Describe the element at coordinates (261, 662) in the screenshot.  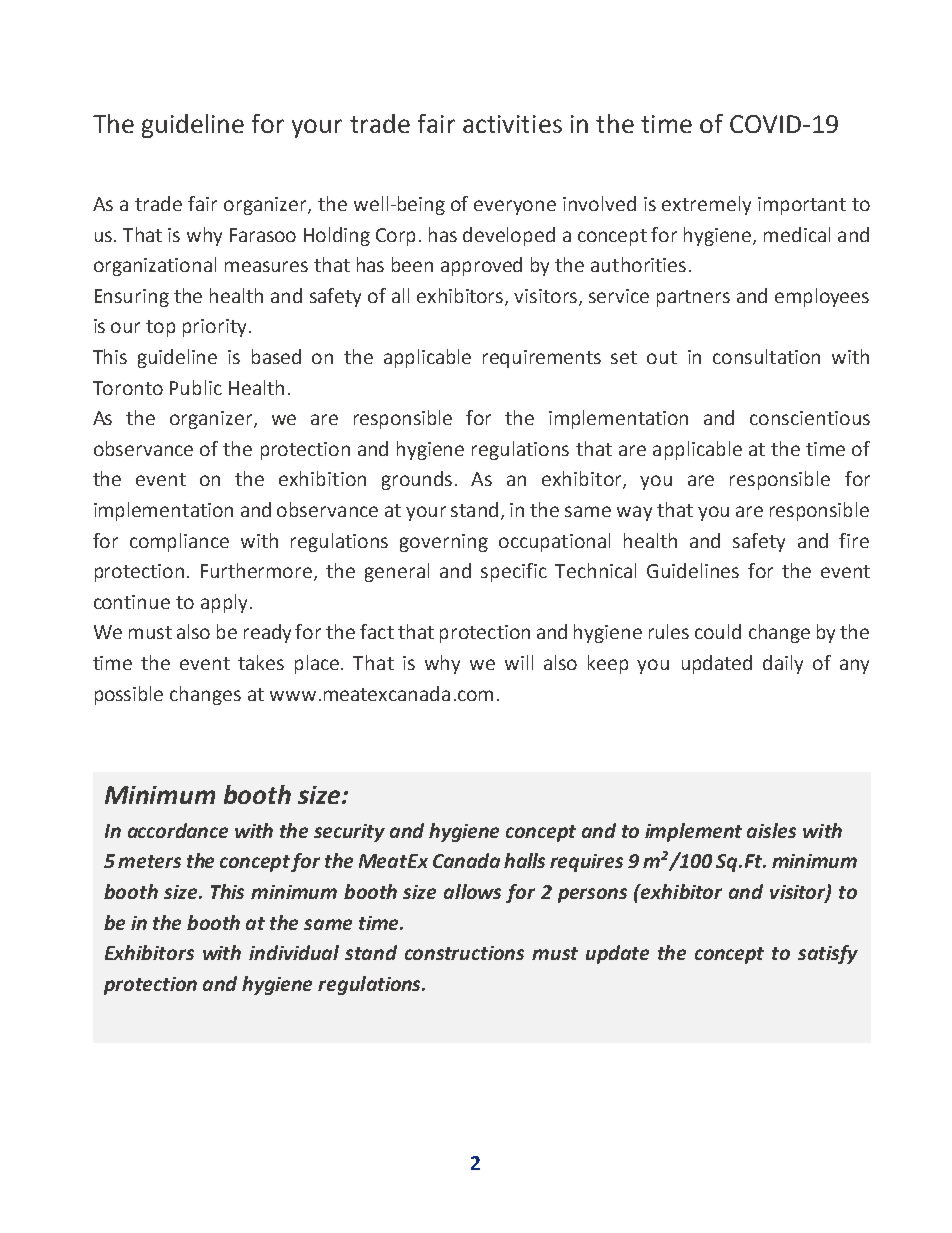
I see `takes` at that location.
